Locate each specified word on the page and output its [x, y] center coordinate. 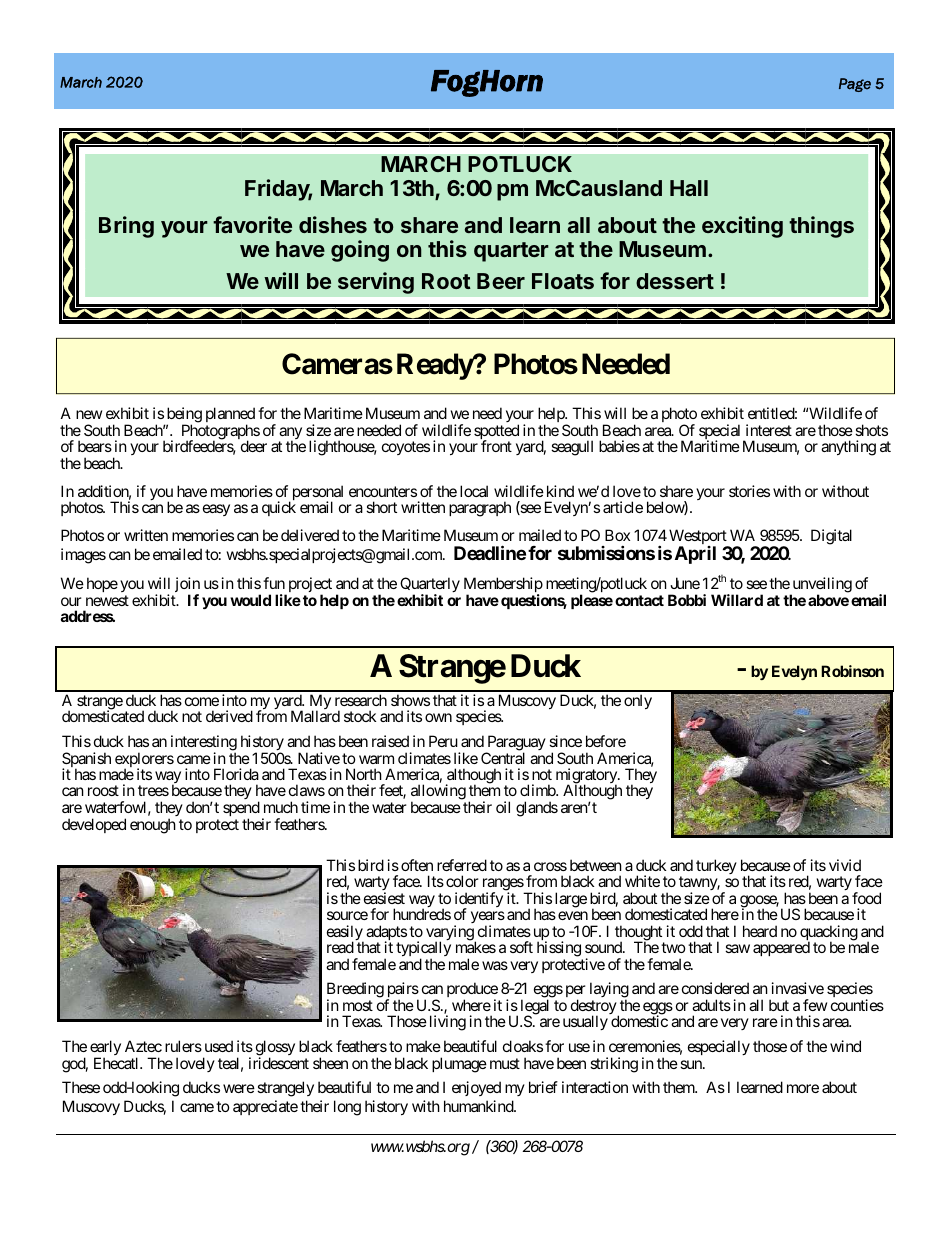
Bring [126, 227]
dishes [333, 224]
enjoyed [476, 1088]
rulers [183, 1046]
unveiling [821, 586]
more [803, 1088]
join [187, 586]
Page [855, 85]
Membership [503, 586]
